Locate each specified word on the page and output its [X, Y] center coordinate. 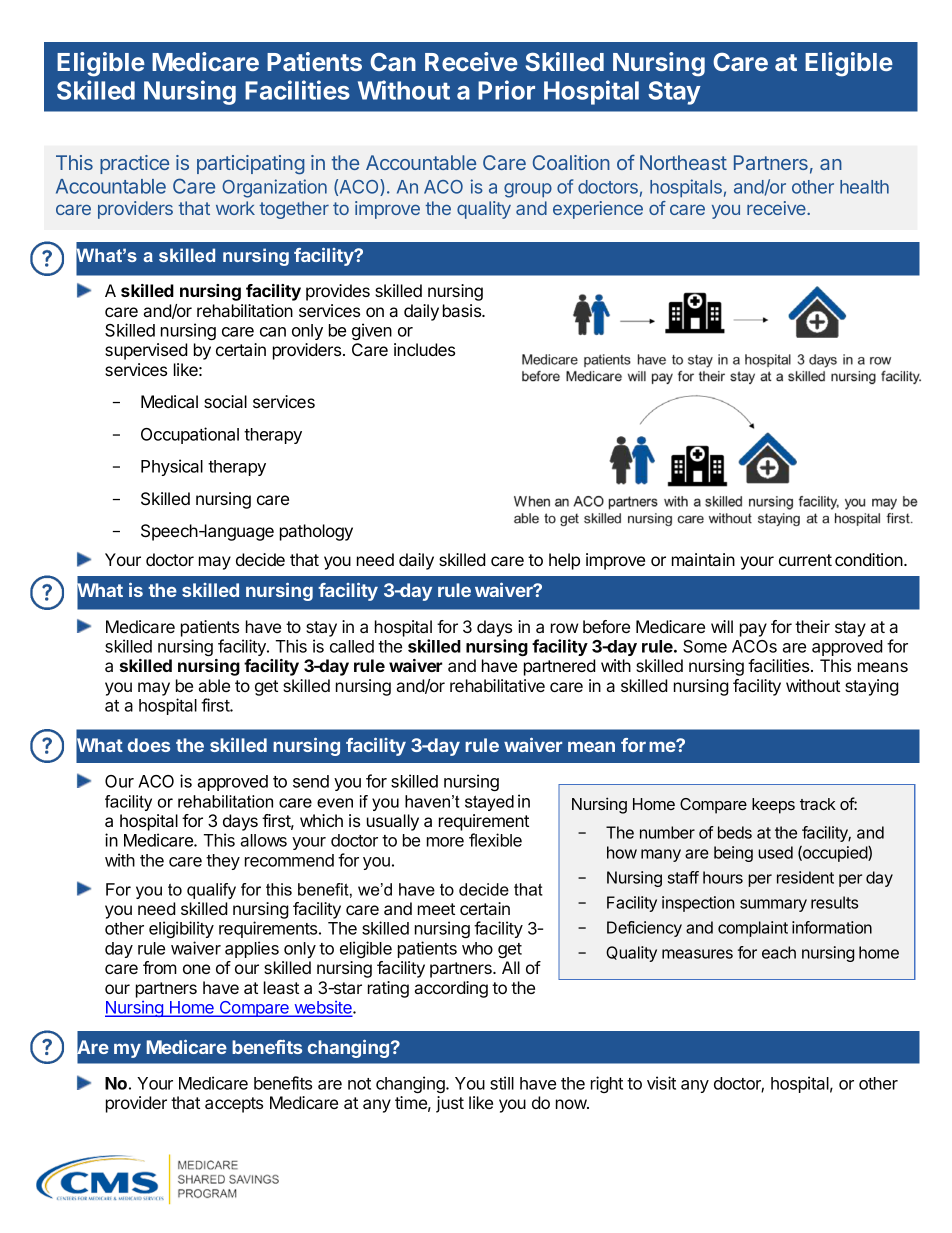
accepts [234, 1105]
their [812, 626]
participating [250, 165]
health [864, 187]
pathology [316, 532]
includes [424, 349]
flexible [495, 840]
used [775, 852]
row [564, 628]
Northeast [683, 162]
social [225, 401]
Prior [506, 90]
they [223, 862]
